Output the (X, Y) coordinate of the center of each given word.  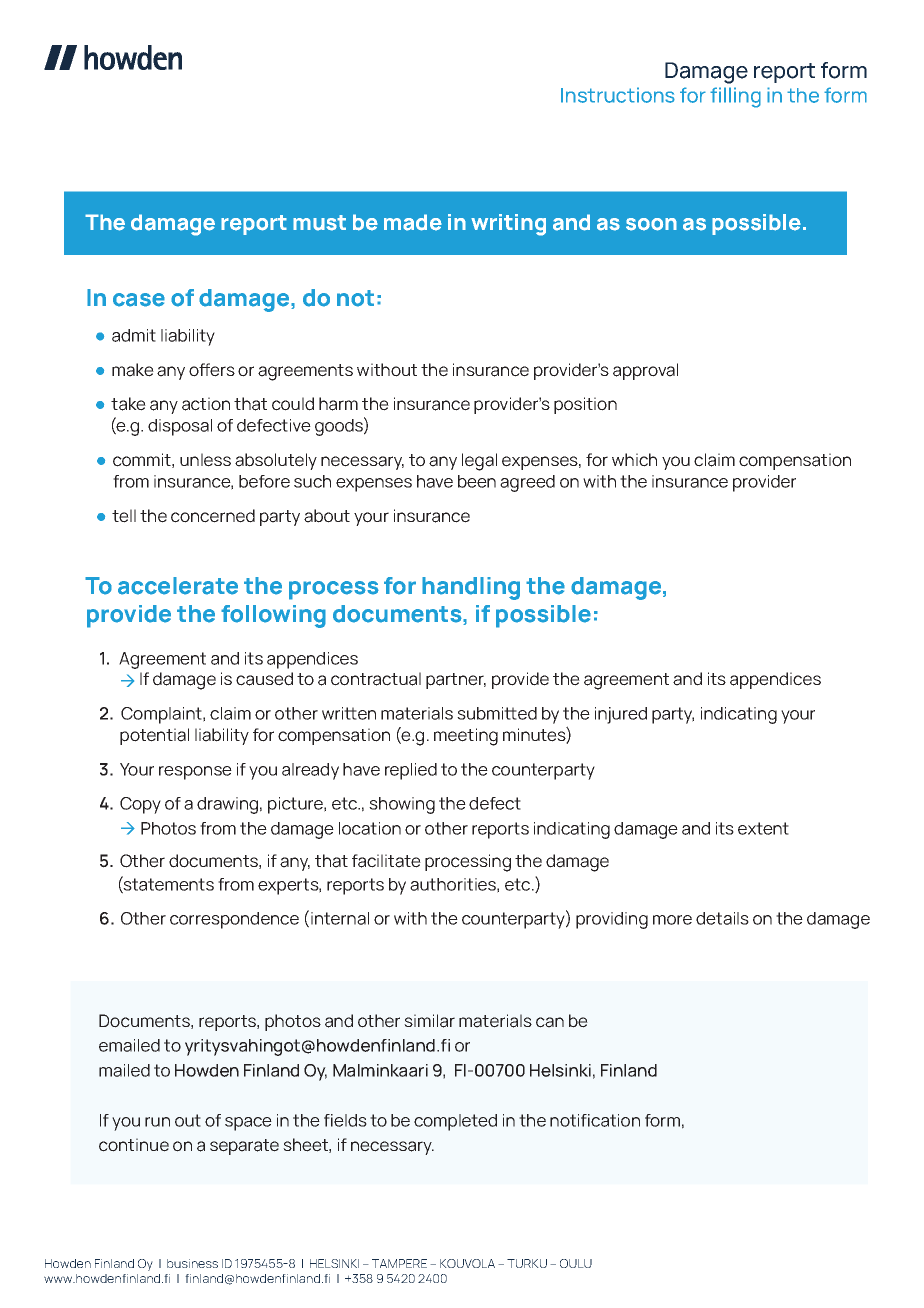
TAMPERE (399, 1263)
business (192, 1263)
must (319, 223)
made (413, 222)
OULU (576, 1263)
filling (735, 97)
